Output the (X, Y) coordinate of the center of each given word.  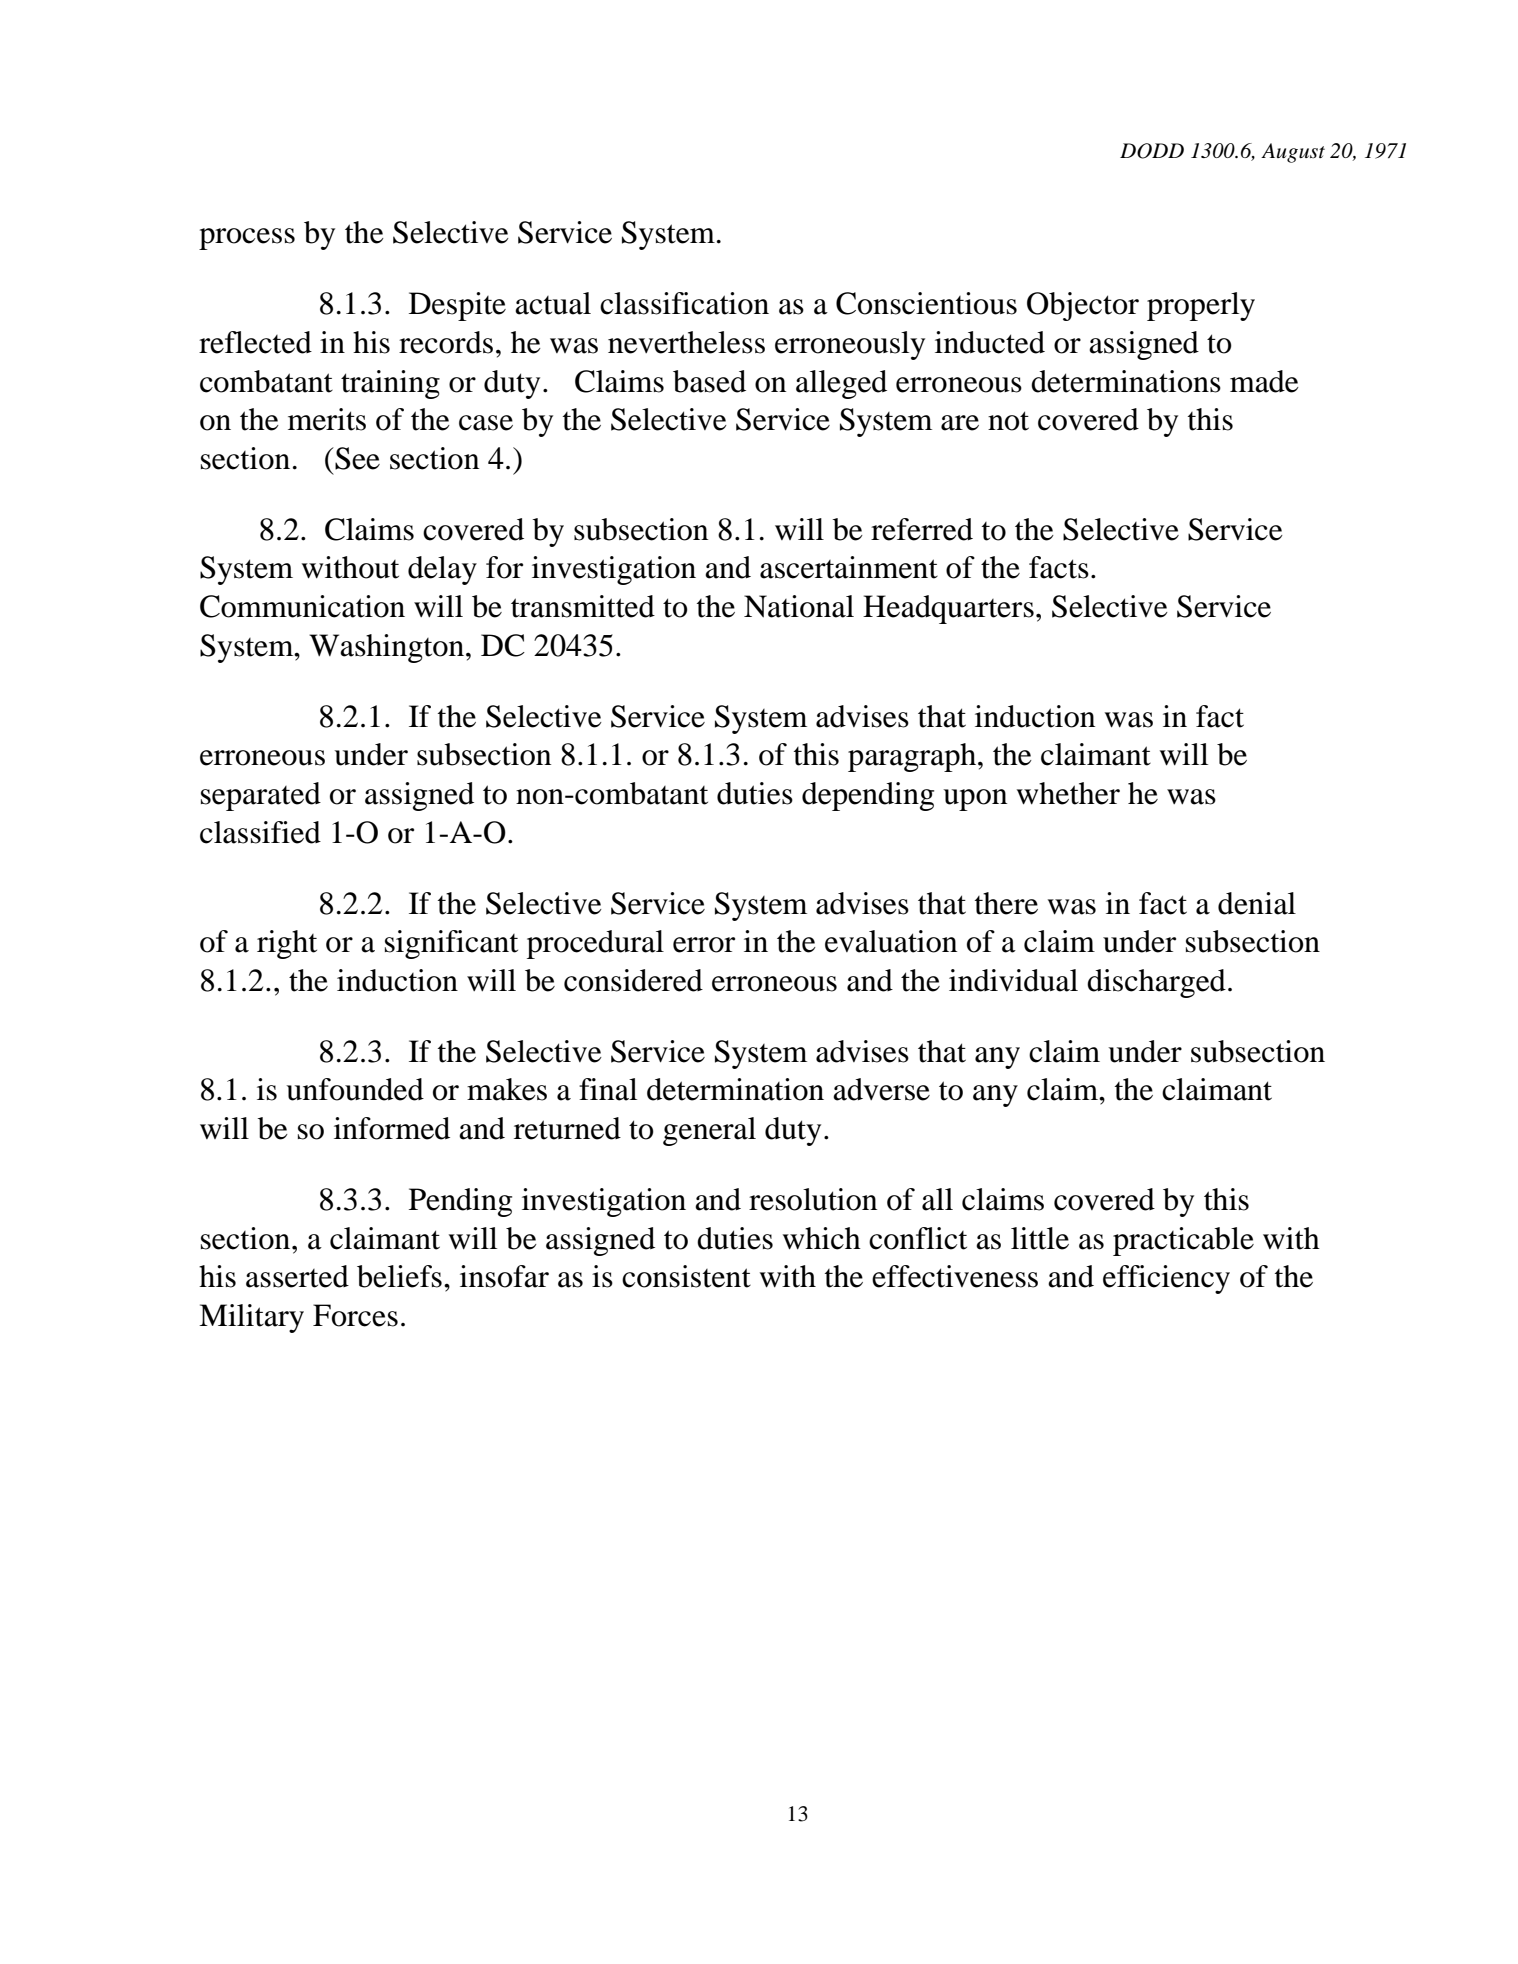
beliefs (399, 1276)
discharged (1156, 983)
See (356, 458)
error (704, 945)
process (247, 239)
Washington (388, 648)
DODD (1152, 151)
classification (684, 303)
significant (451, 944)
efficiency (1166, 1279)
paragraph (913, 757)
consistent (686, 1276)
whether (1068, 793)
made (1264, 381)
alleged (841, 384)
